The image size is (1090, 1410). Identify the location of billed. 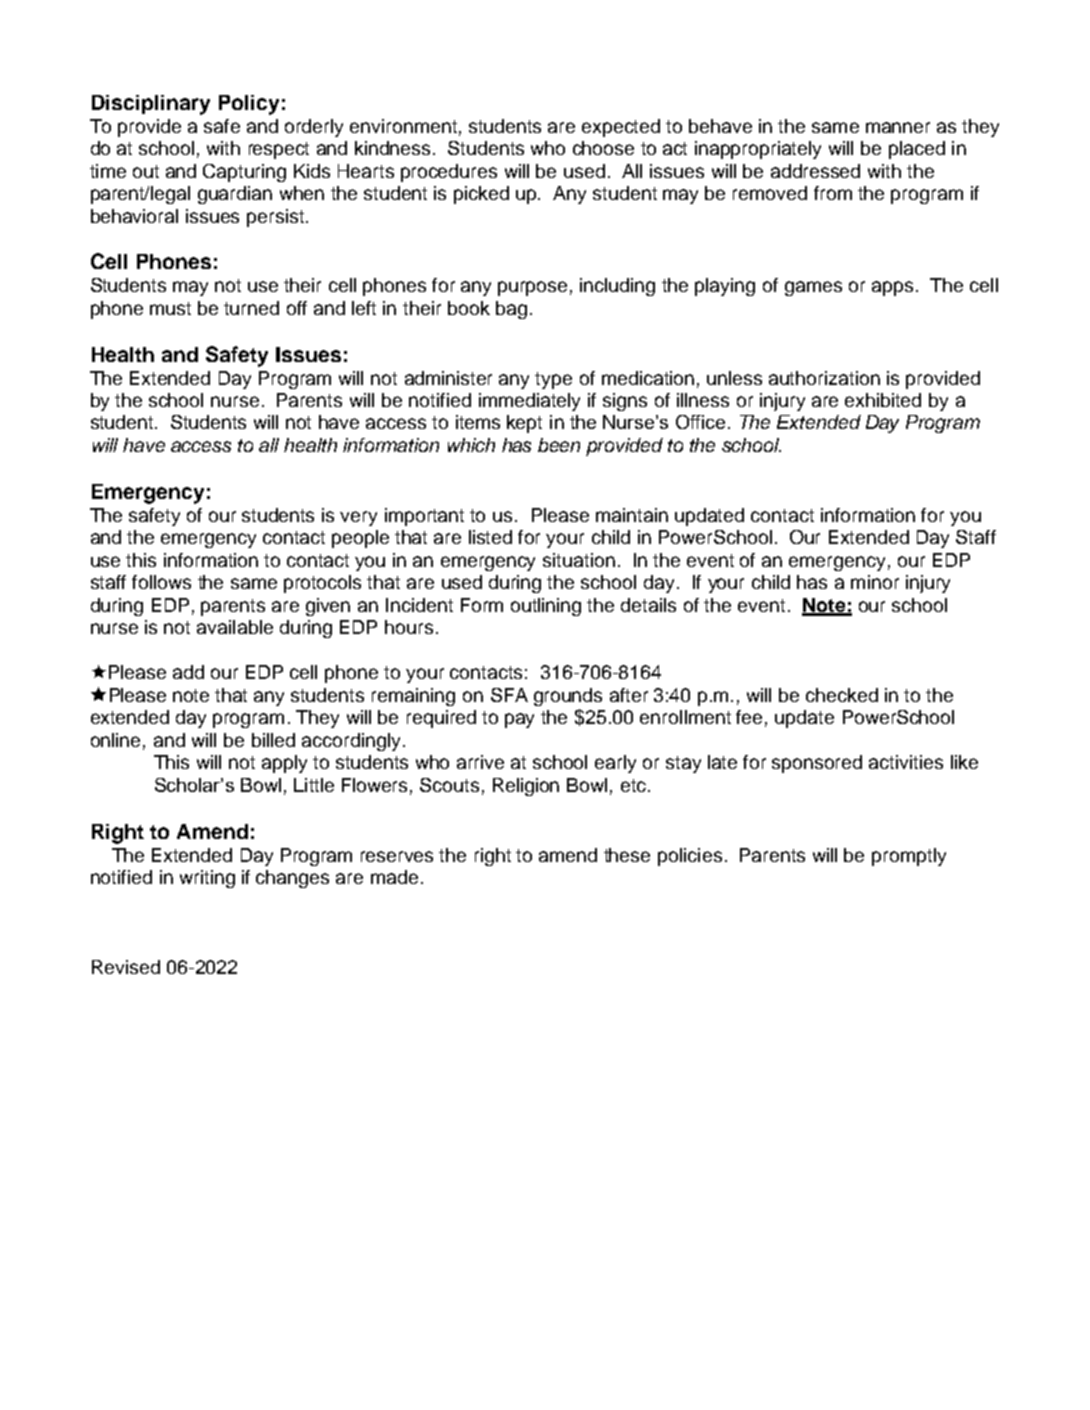
(273, 740).
